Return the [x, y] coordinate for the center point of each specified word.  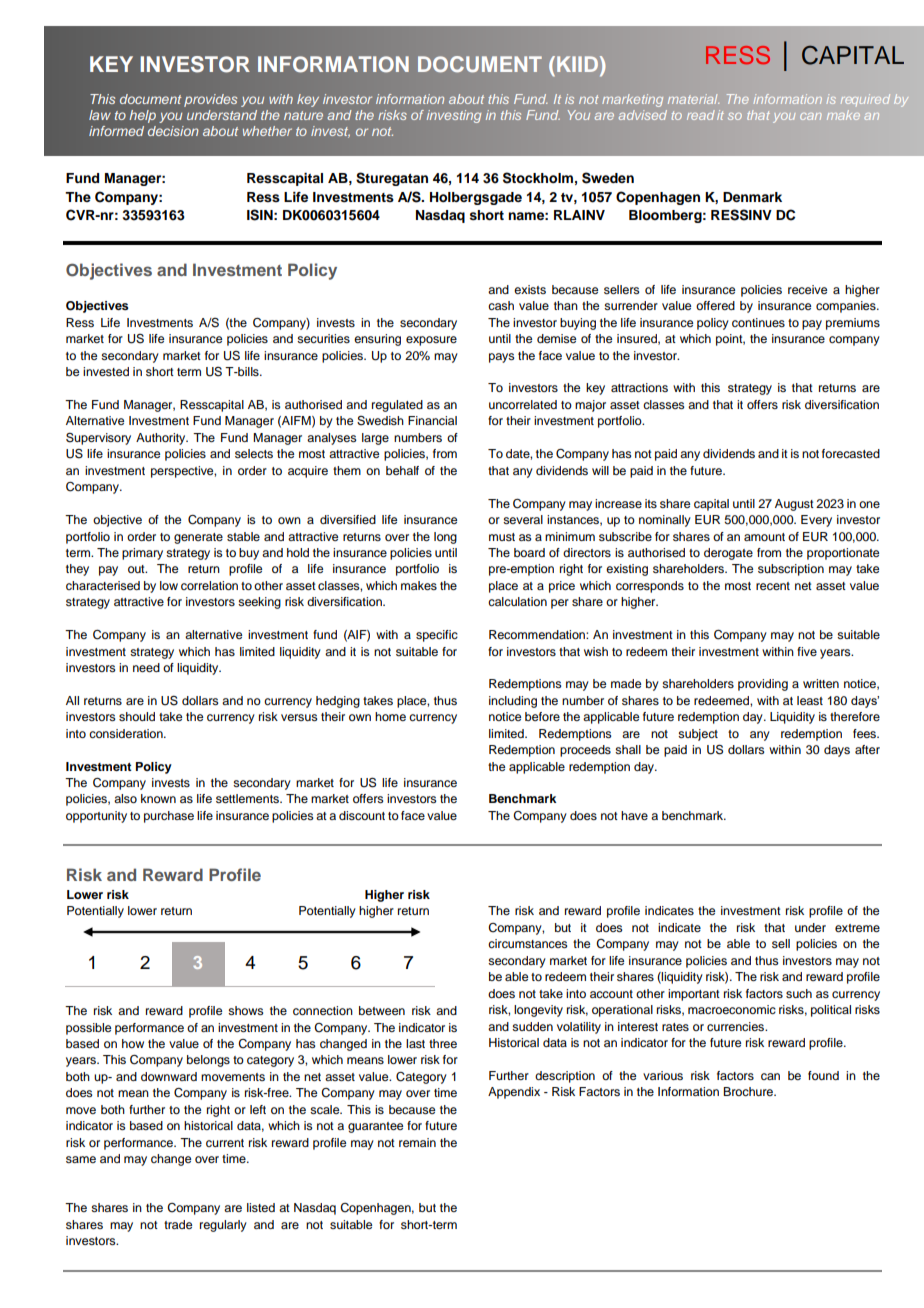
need [146, 667]
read [701, 115]
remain [417, 1142]
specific [437, 636]
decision [173, 131]
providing [763, 685]
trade [178, 1224]
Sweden [608, 178]
